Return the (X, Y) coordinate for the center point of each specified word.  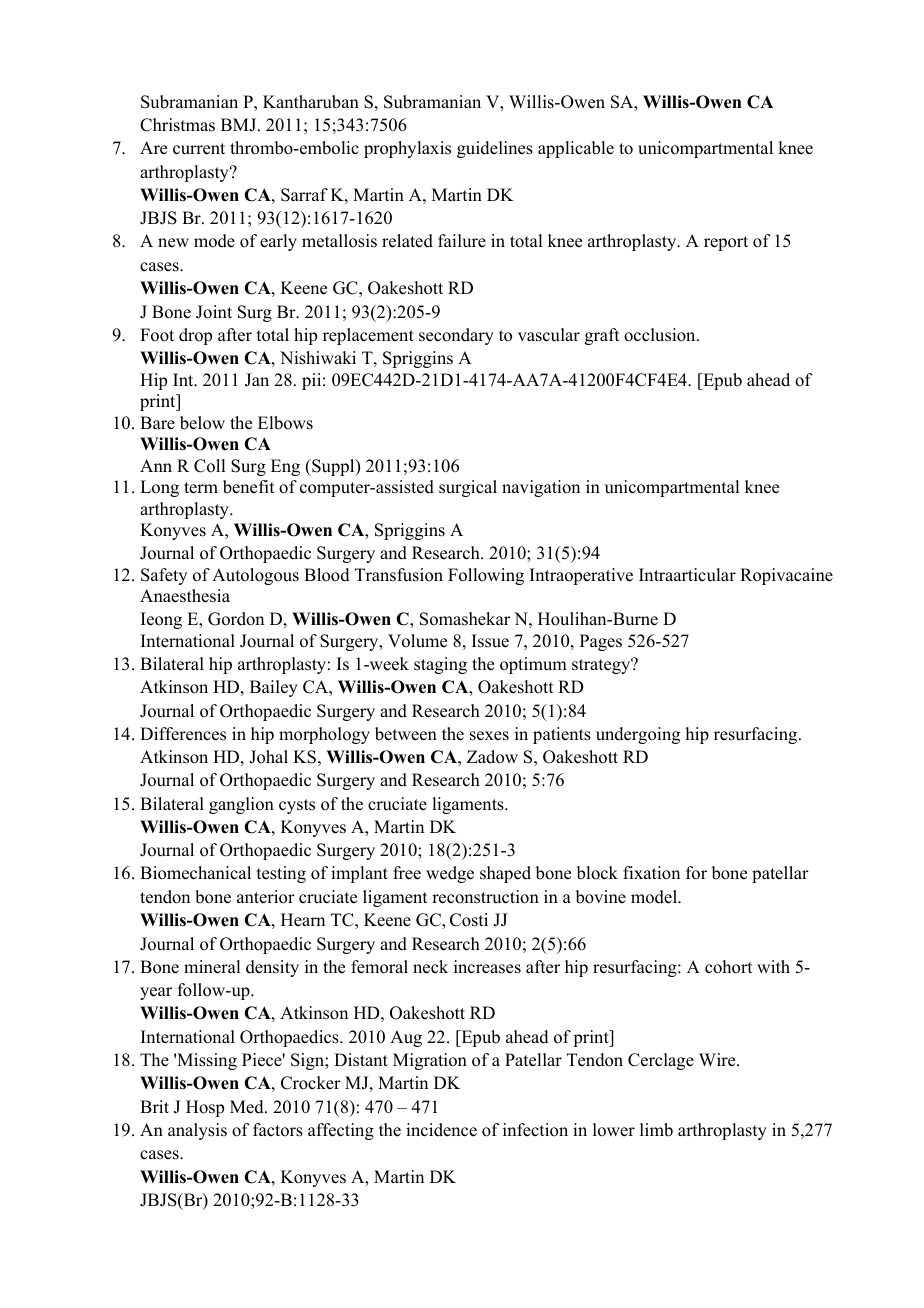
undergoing (638, 735)
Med (248, 1107)
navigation (541, 488)
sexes (489, 736)
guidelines (495, 149)
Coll (209, 466)
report (726, 243)
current (199, 149)
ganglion (241, 805)
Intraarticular (687, 575)
